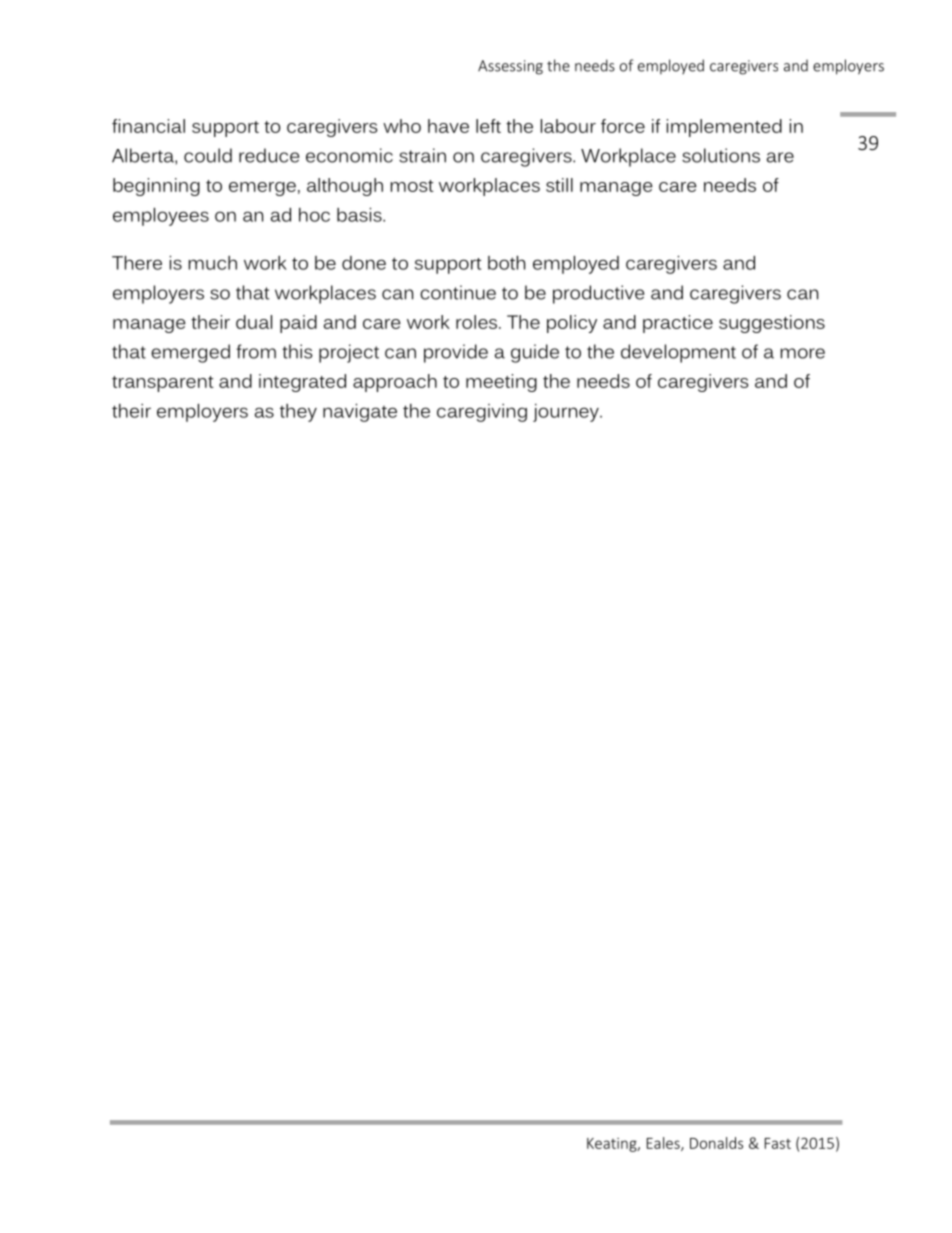 Image resolution: width=952 pixels, height=1233 pixels. What do you see at coordinates (724, 128) in the screenshot?
I see `implemented` at bounding box center [724, 128].
